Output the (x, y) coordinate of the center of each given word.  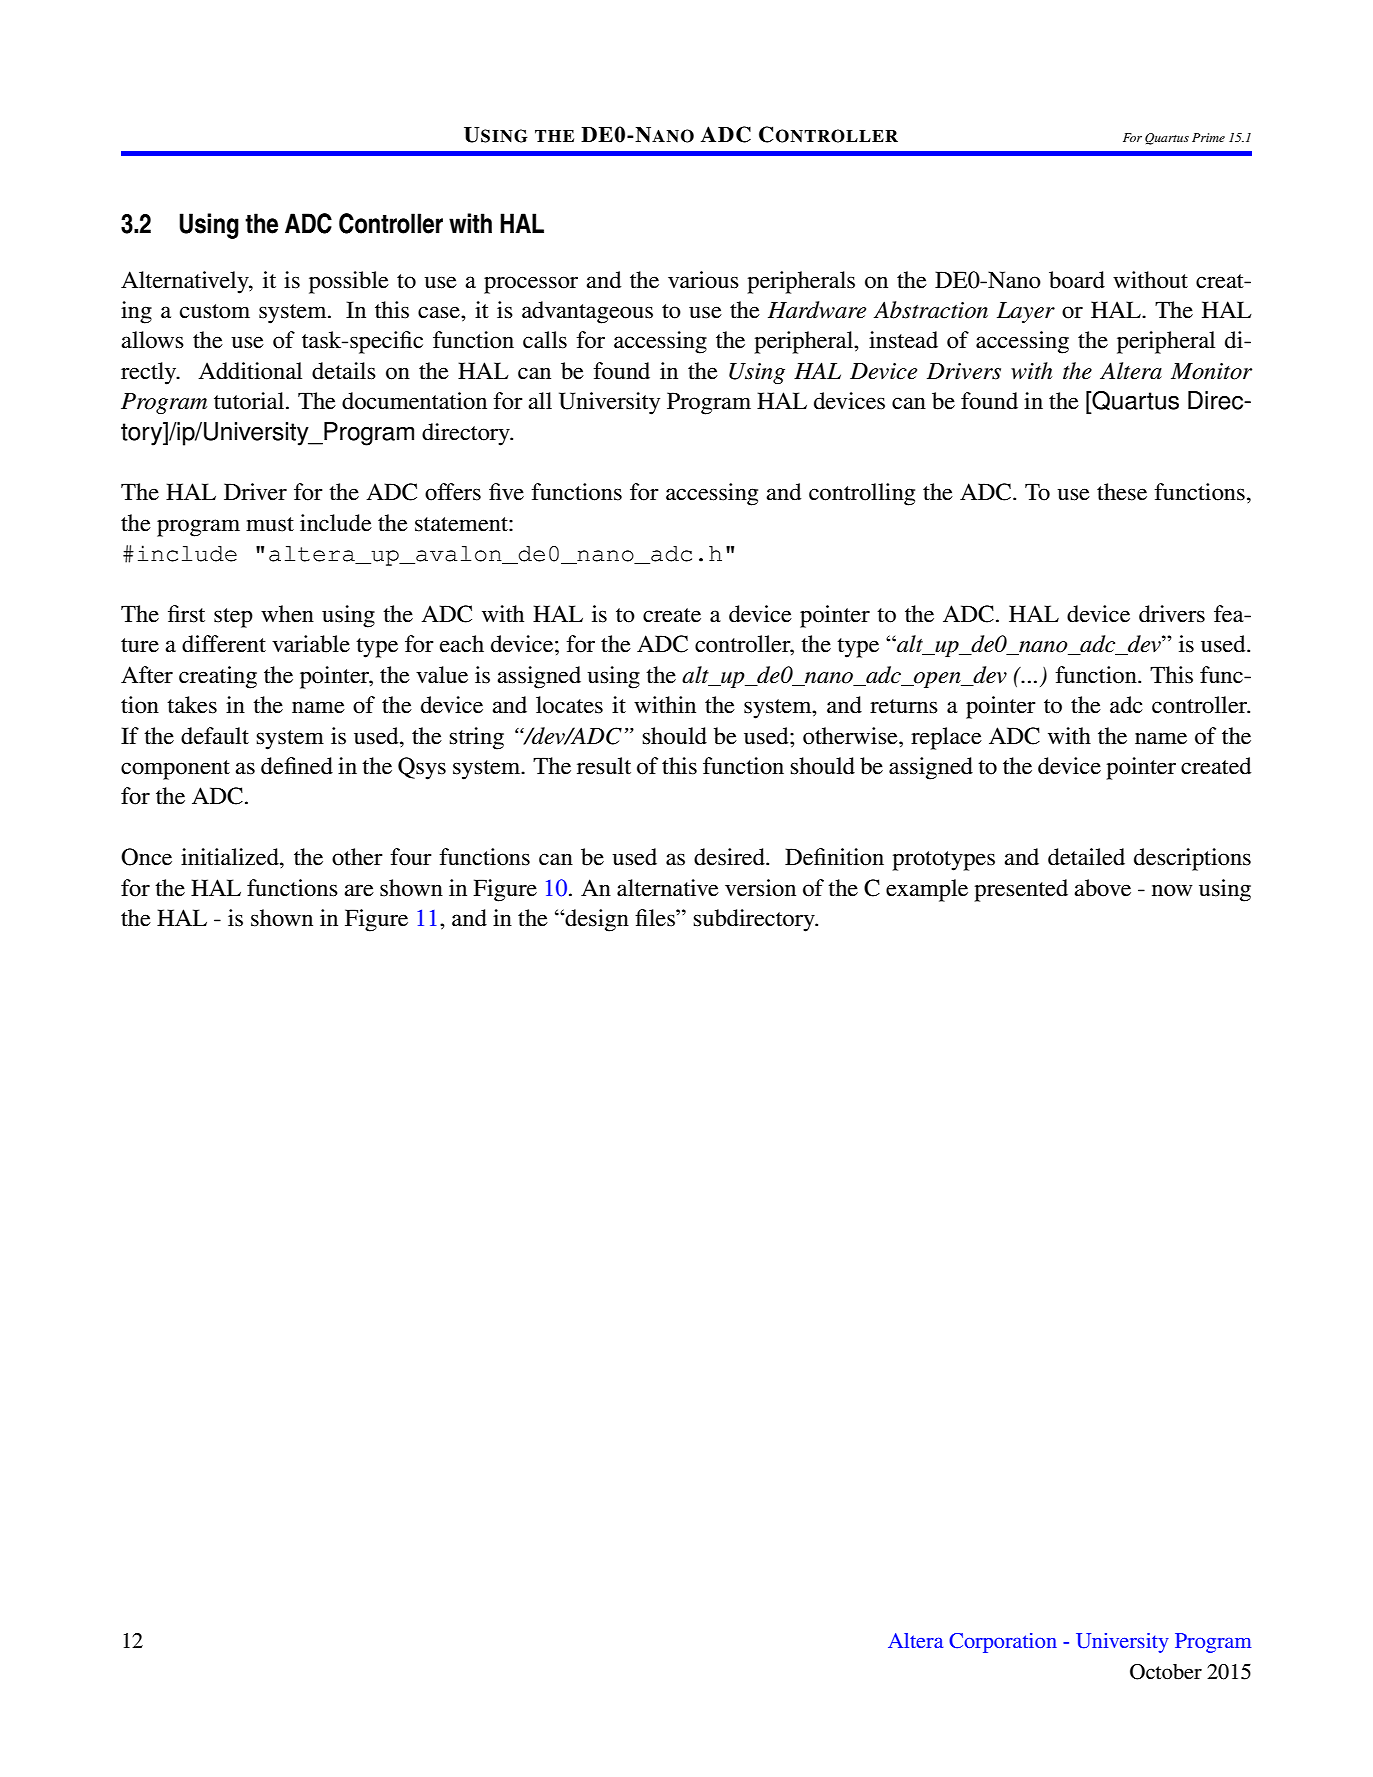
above (1102, 888)
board (1077, 280)
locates (569, 705)
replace (946, 738)
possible (349, 282)
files (656, 918)
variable (311, 644)
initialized (231, 857)
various (703, 280)
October (1166, 1672)
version (760, 888)
